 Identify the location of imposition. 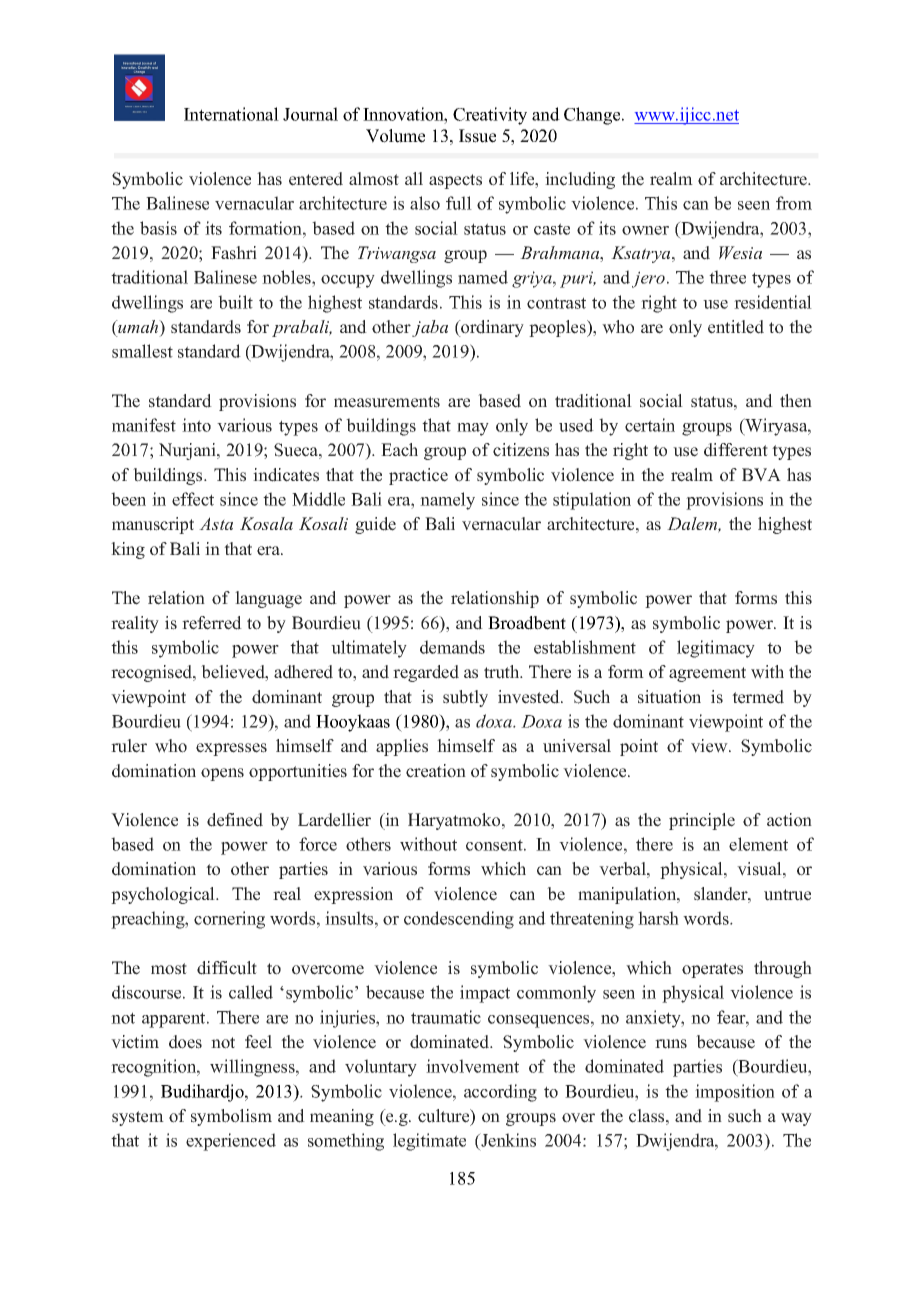
(735, 1093).
